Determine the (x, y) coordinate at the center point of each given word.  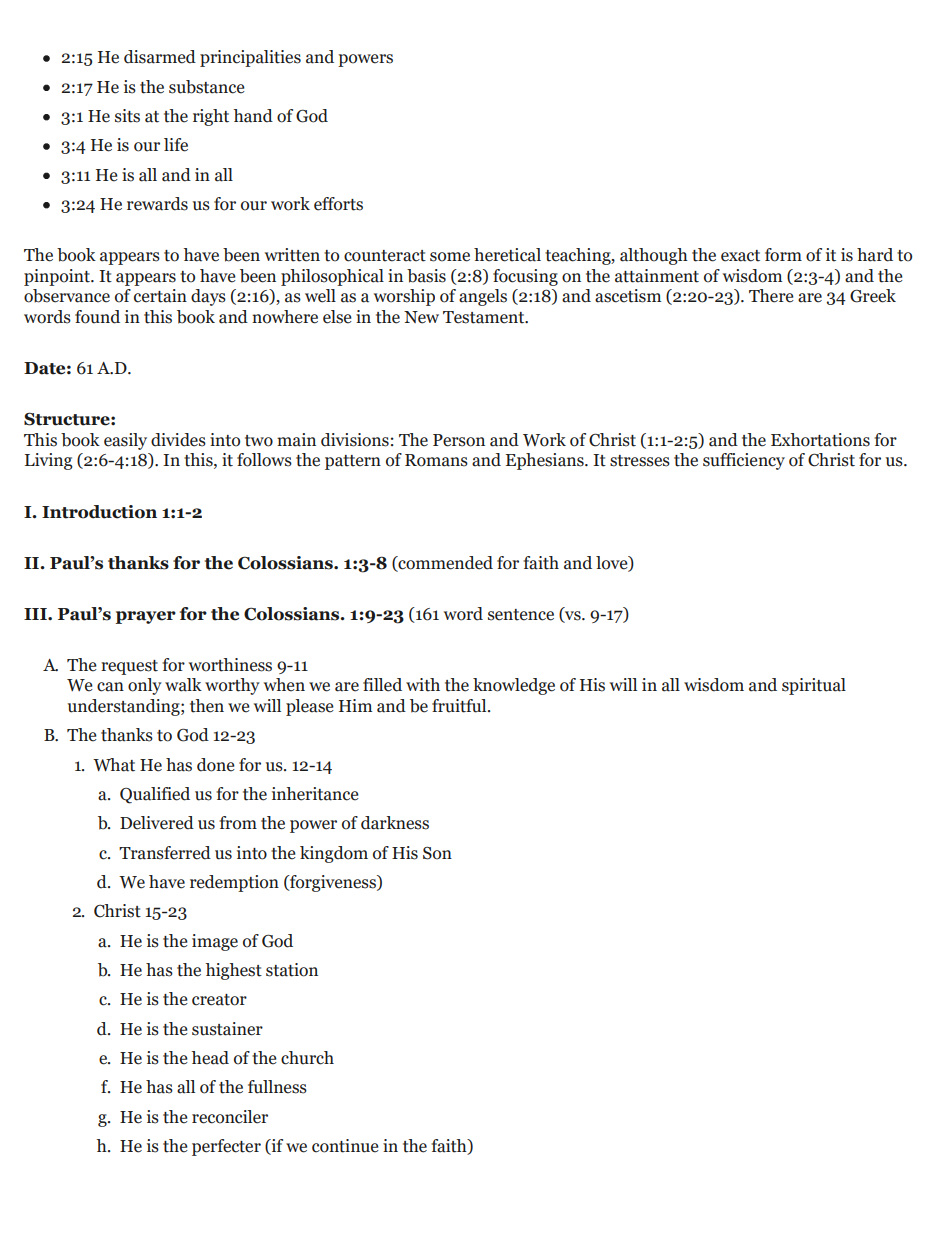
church (307, 1058)
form (783, 255)
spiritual (814, 686)
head (210, 1058)
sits (127, 116)
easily (125, 441)
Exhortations (820, 440)
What (114, 765)
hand (253, 116)
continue (345, 1146)
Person (459, 440)
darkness (395, 823)
